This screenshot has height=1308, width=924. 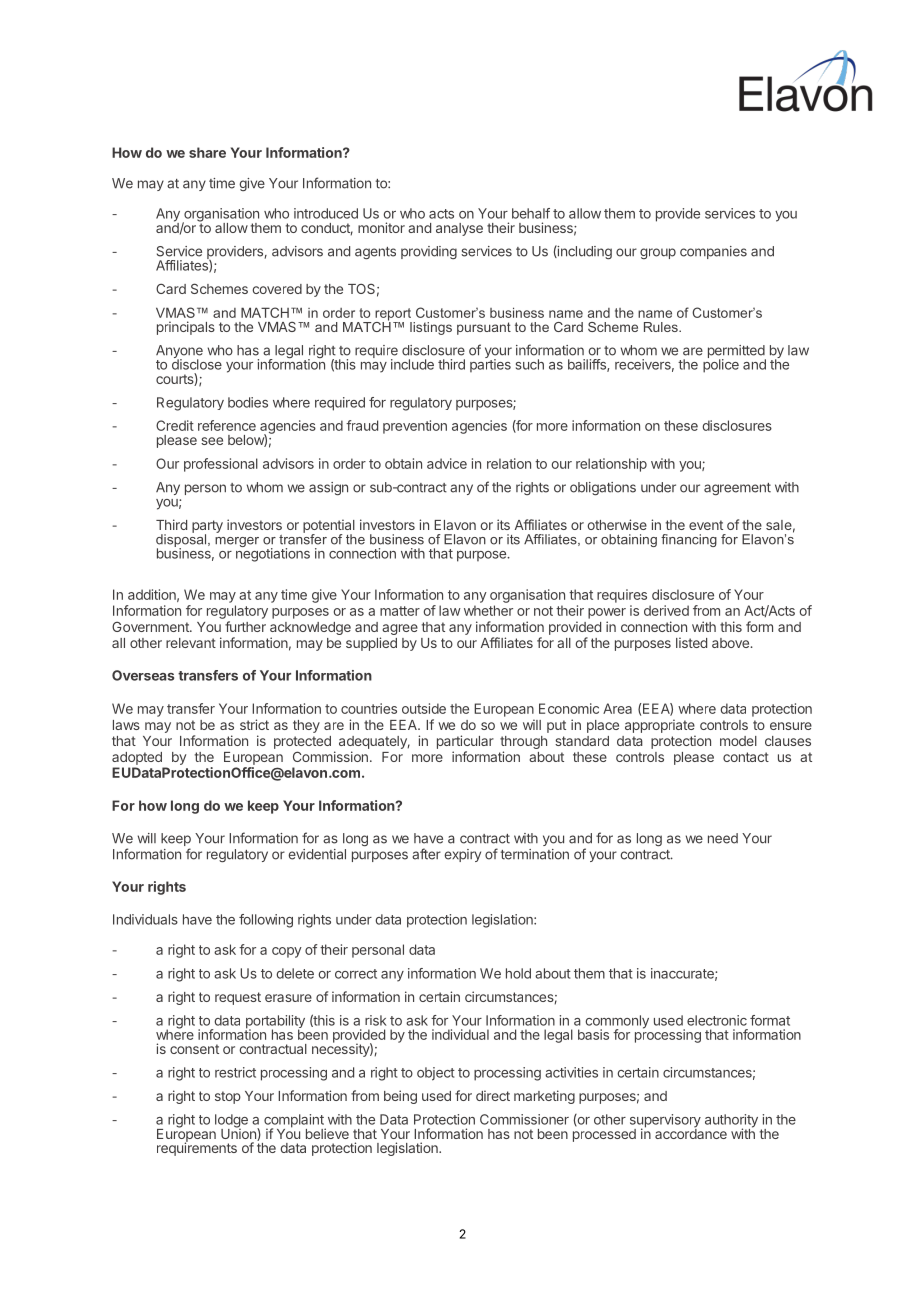 I want to click on police, so click(x=721, y=365).
